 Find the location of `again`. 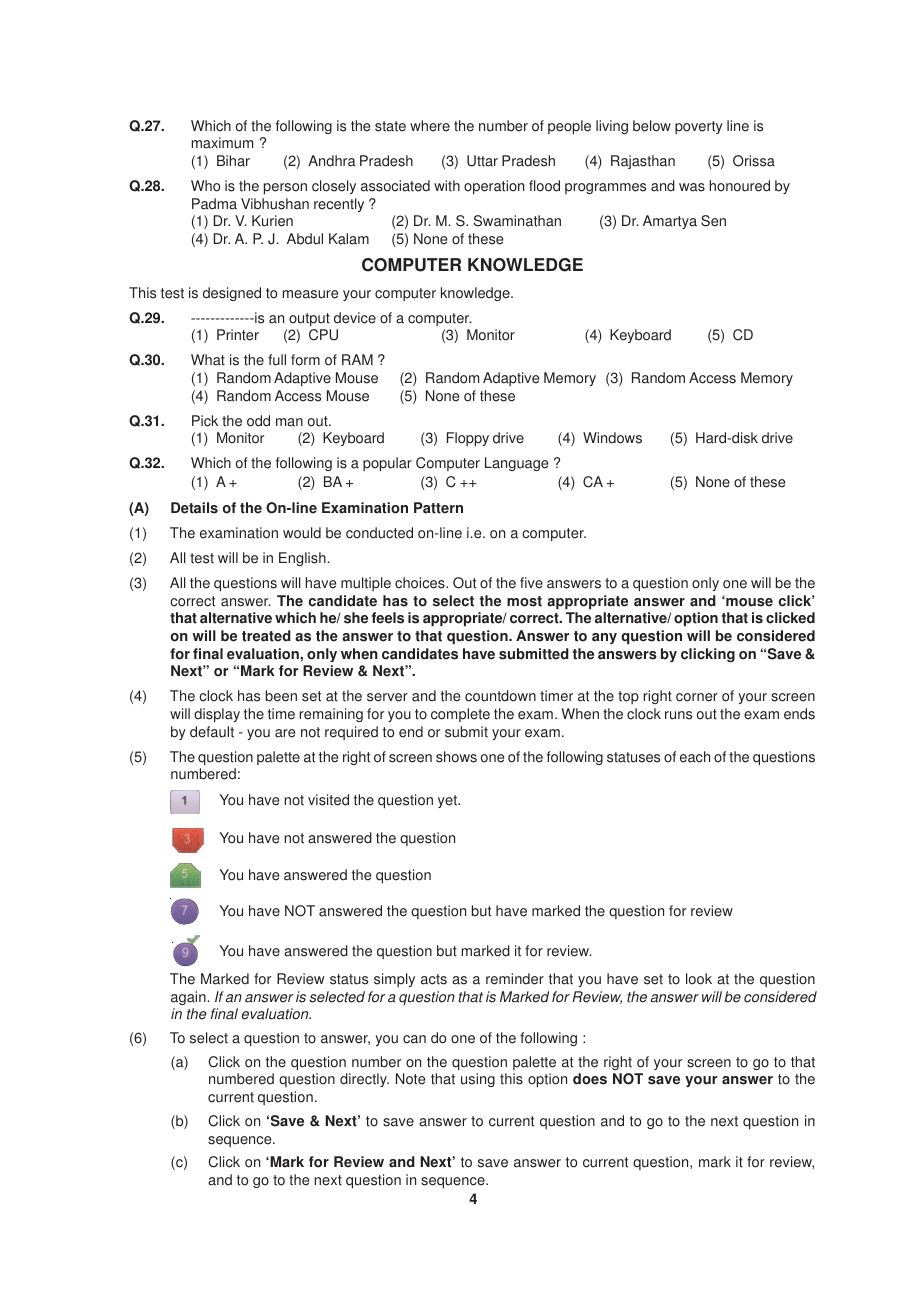

again is located at coordinates (188, 998).
